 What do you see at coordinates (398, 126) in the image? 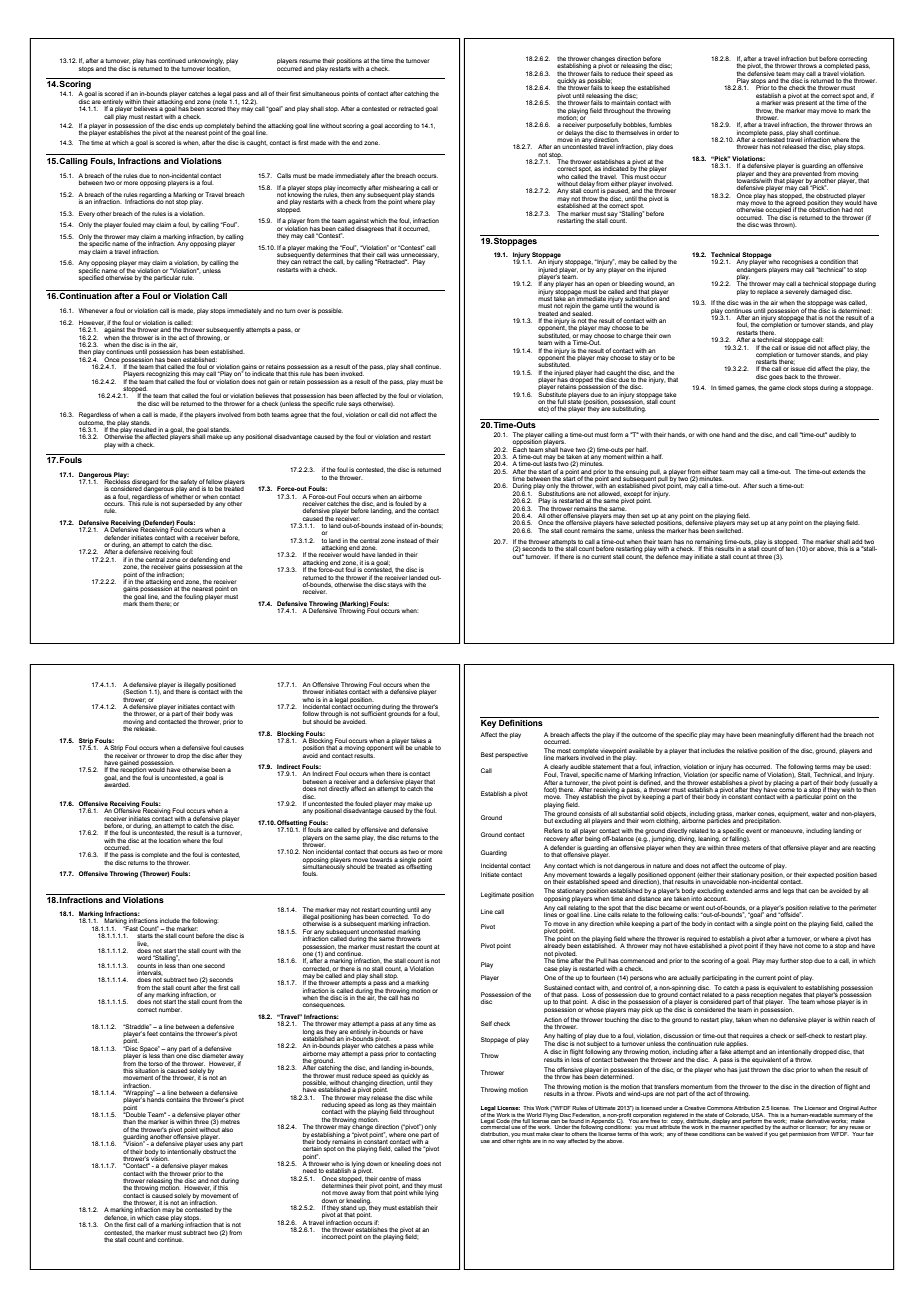
I see `according` at bounding box center [398, 126].
